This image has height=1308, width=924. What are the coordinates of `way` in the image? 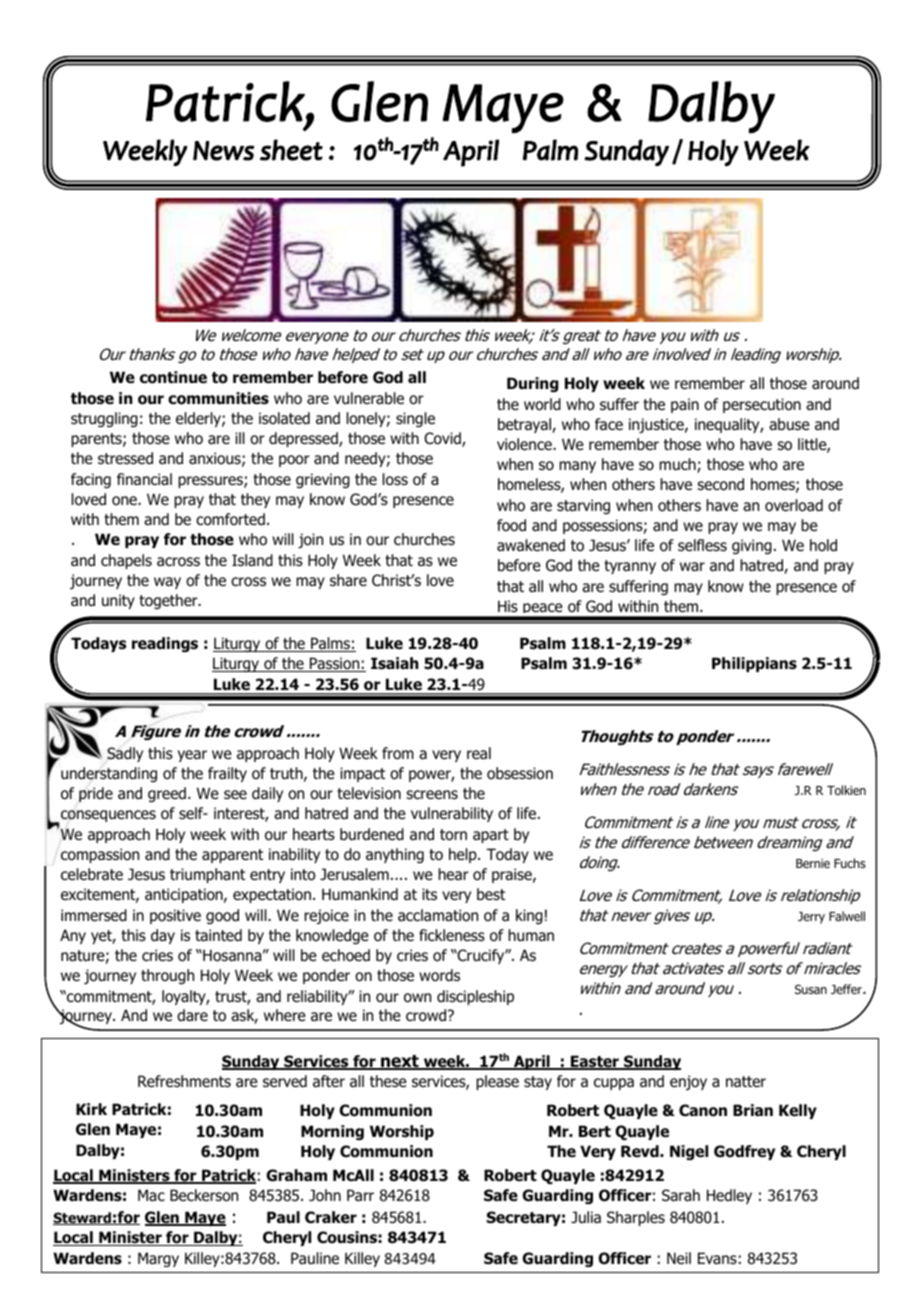 It's located at (167, 583).
